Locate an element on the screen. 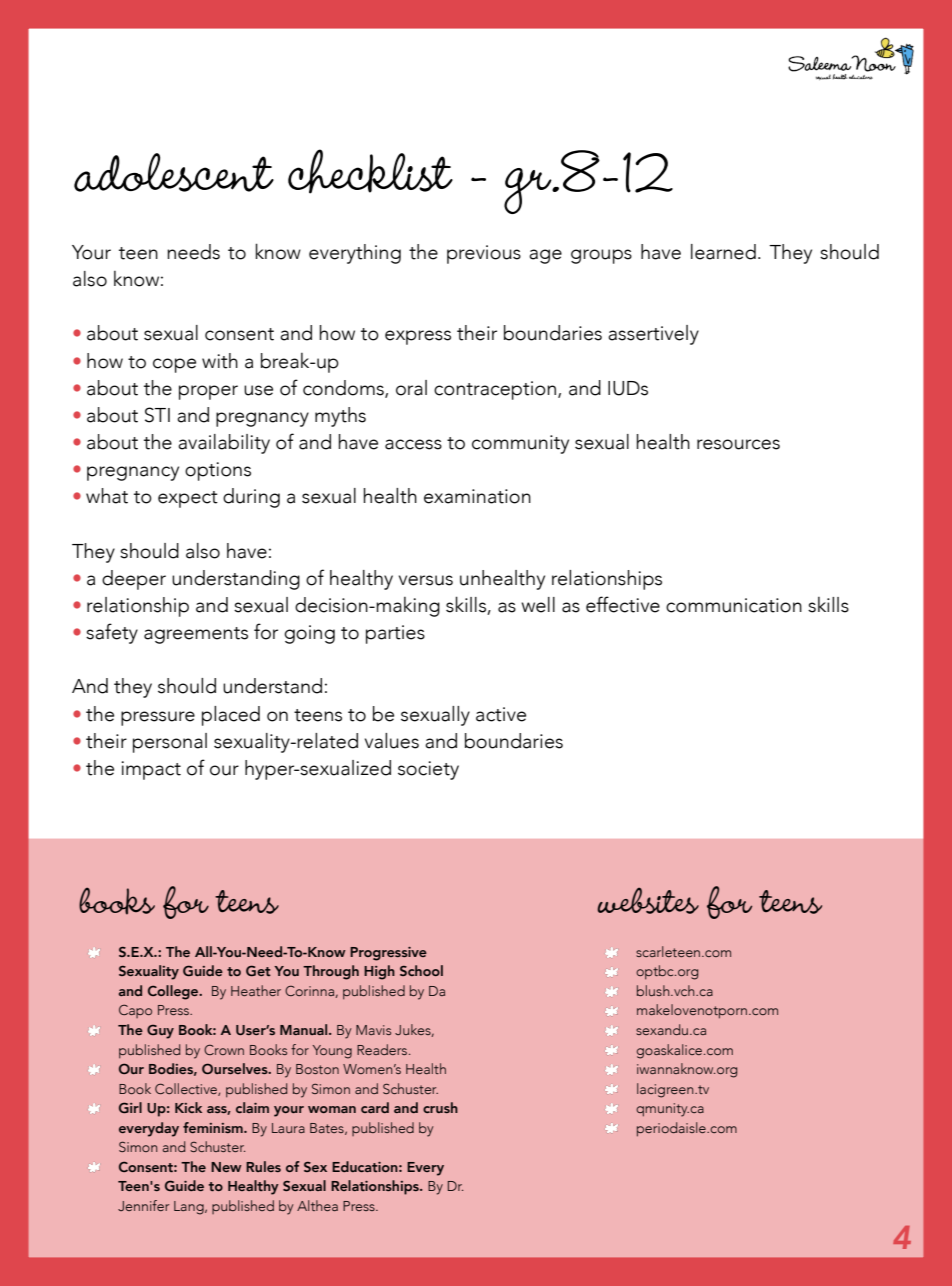 Image resolution: width=952 pixels, height=1286 pixels. values is located at coordinates (392, 741).
